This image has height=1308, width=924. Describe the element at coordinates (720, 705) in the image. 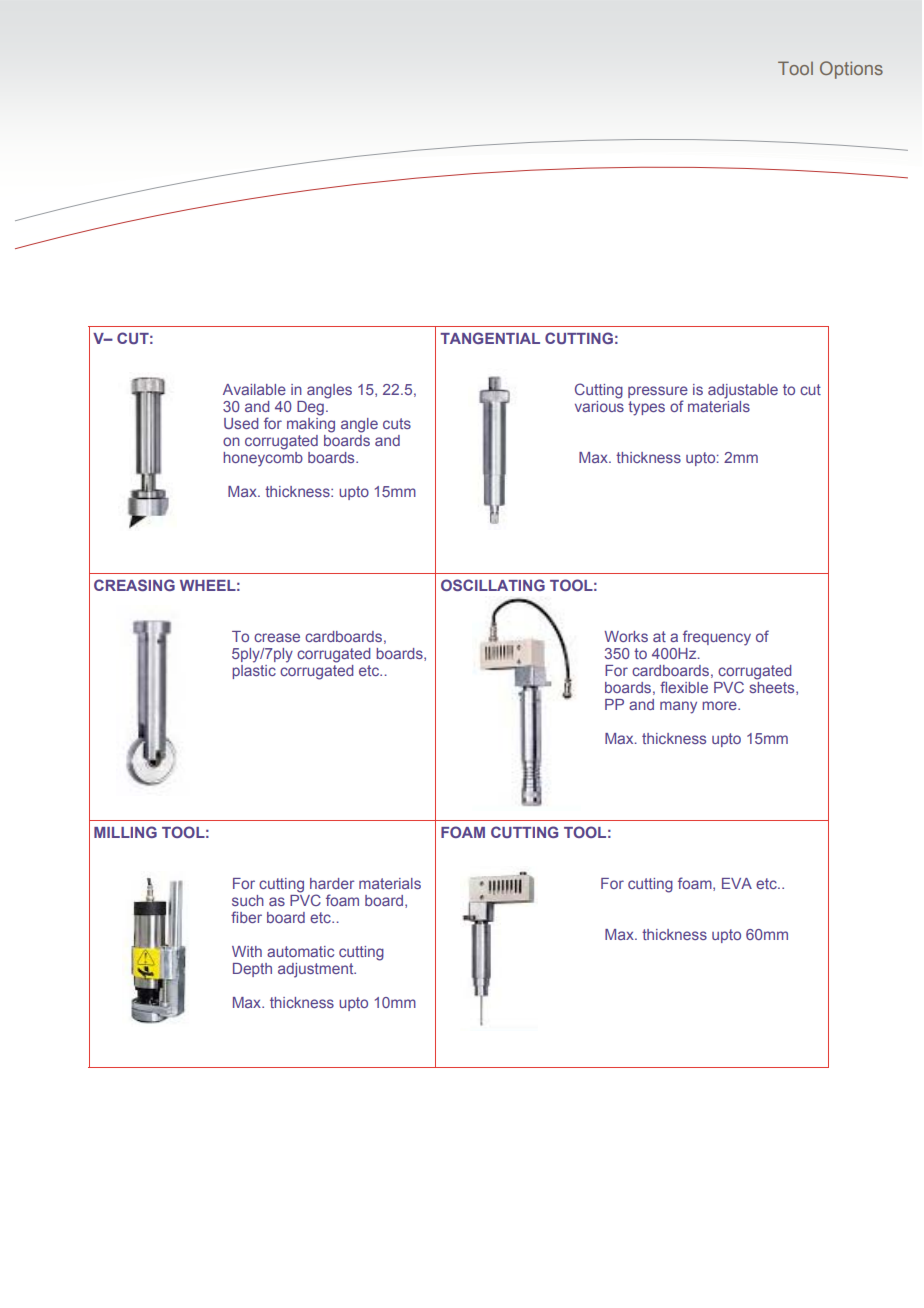

I see `more` at that location.
